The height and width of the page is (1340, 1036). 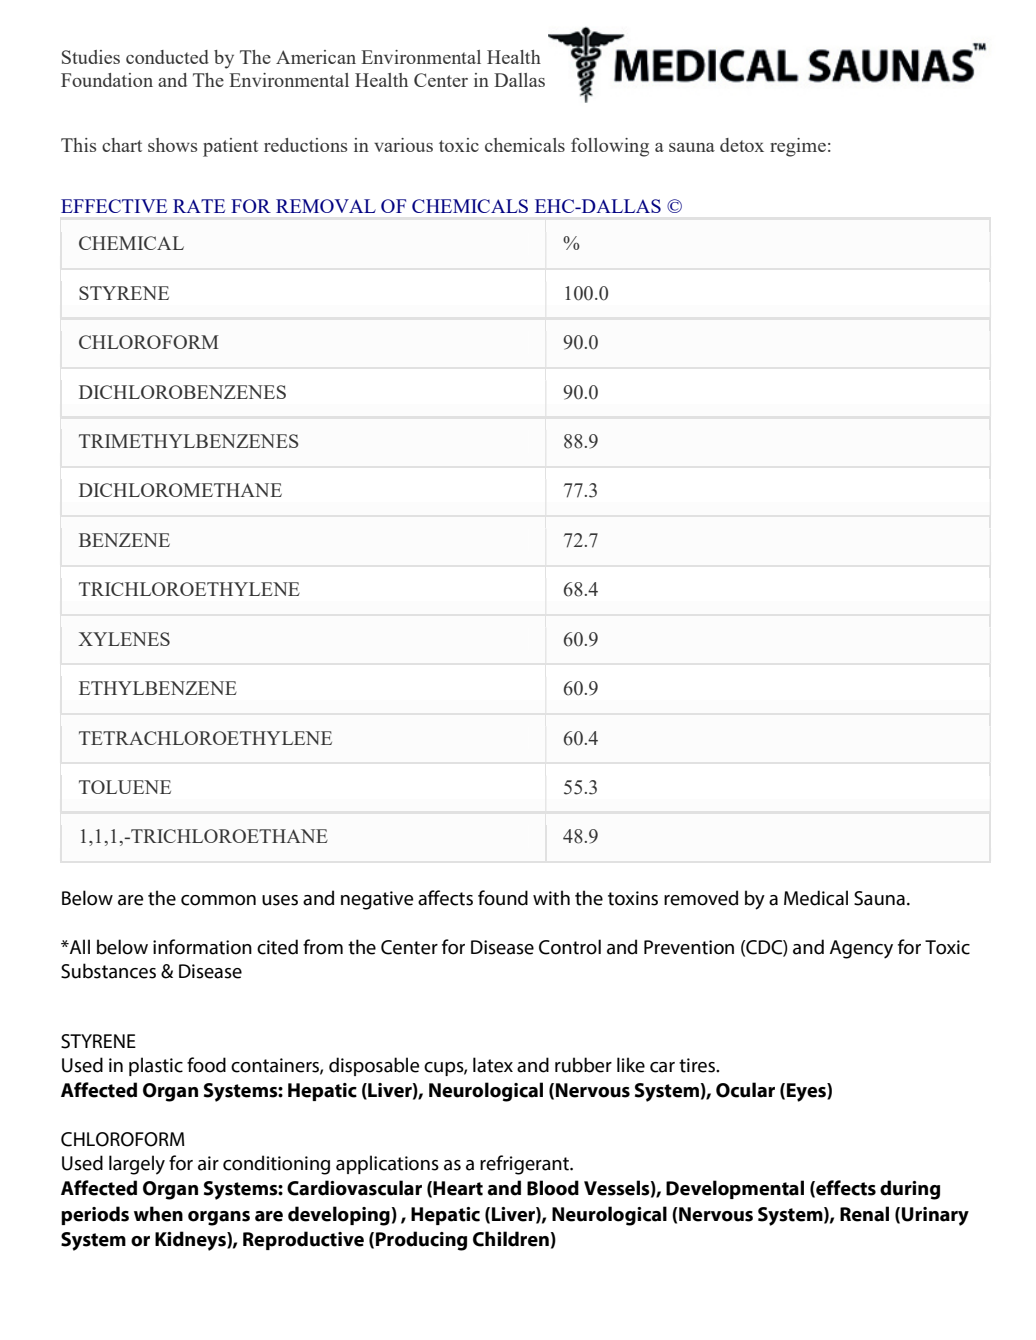 I want to click on regime, so click(x=798, y=147).
